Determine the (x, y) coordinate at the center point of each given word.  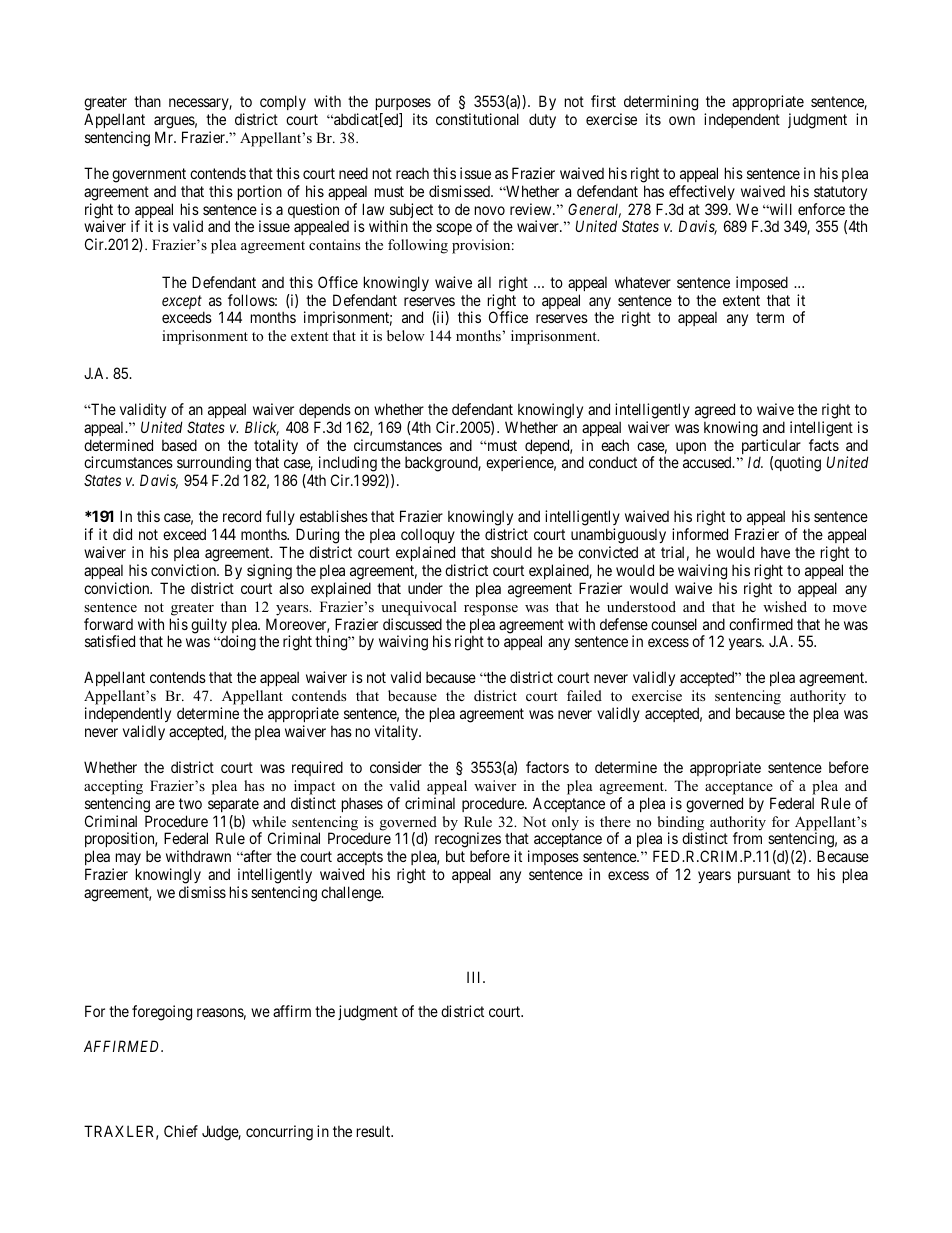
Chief (181, 1131)
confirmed (761, 624)
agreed (715, 411)
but (455, 856)
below (406, 335)
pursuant (764, 876)
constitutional (477, 119)
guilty (209, 626)
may (127, 861)
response (491, 610)
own (682, 120)
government (149, 175)
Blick (262, 428)
